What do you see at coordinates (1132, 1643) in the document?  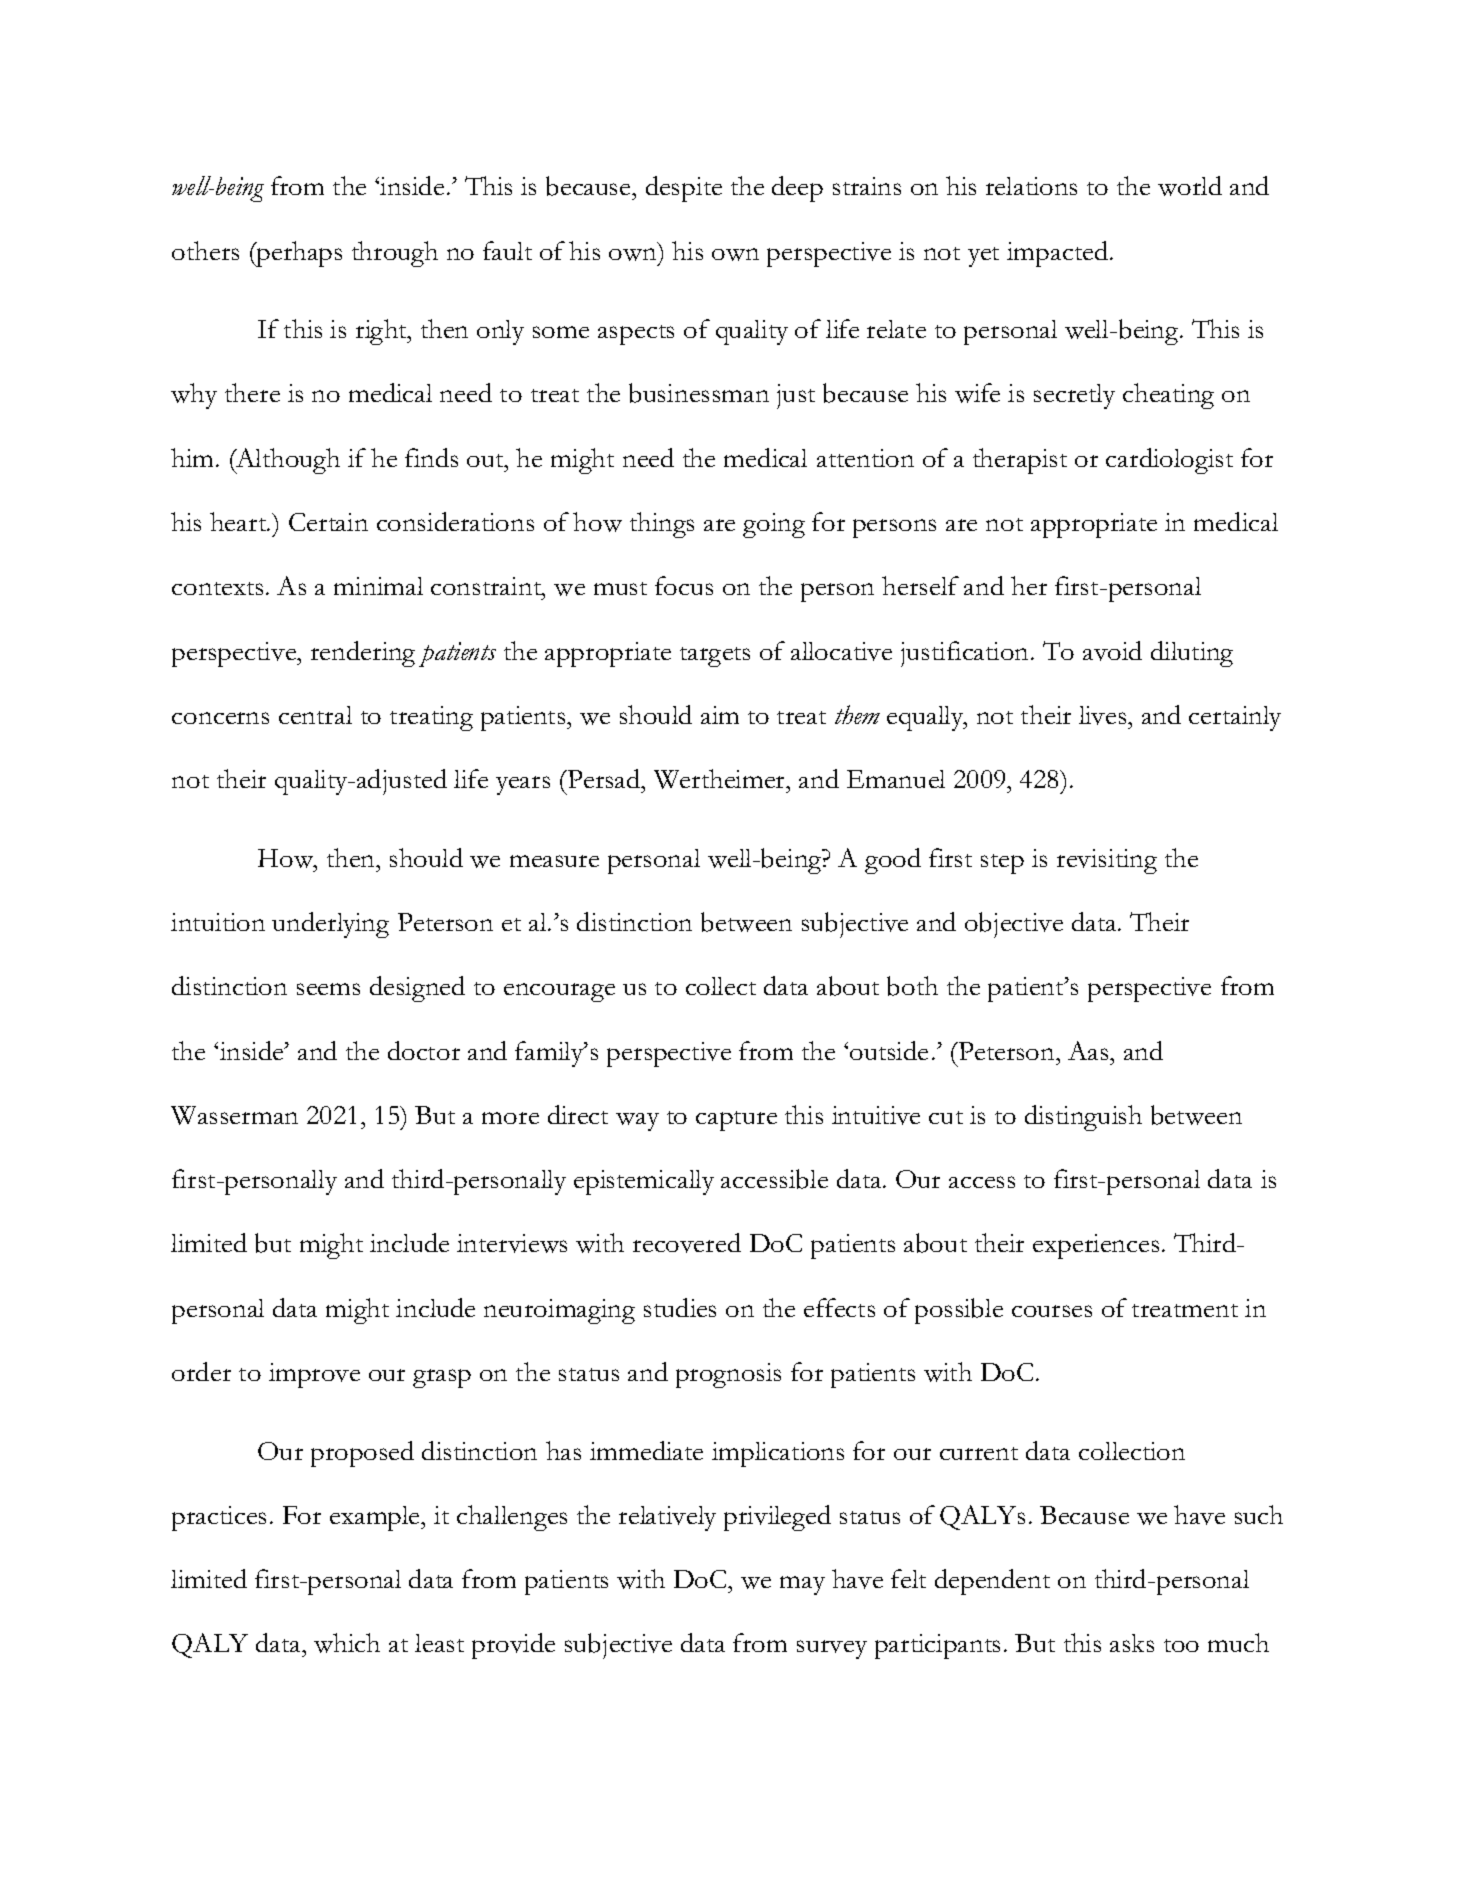 I see `asks` at bounding box center [1132, 1643].
